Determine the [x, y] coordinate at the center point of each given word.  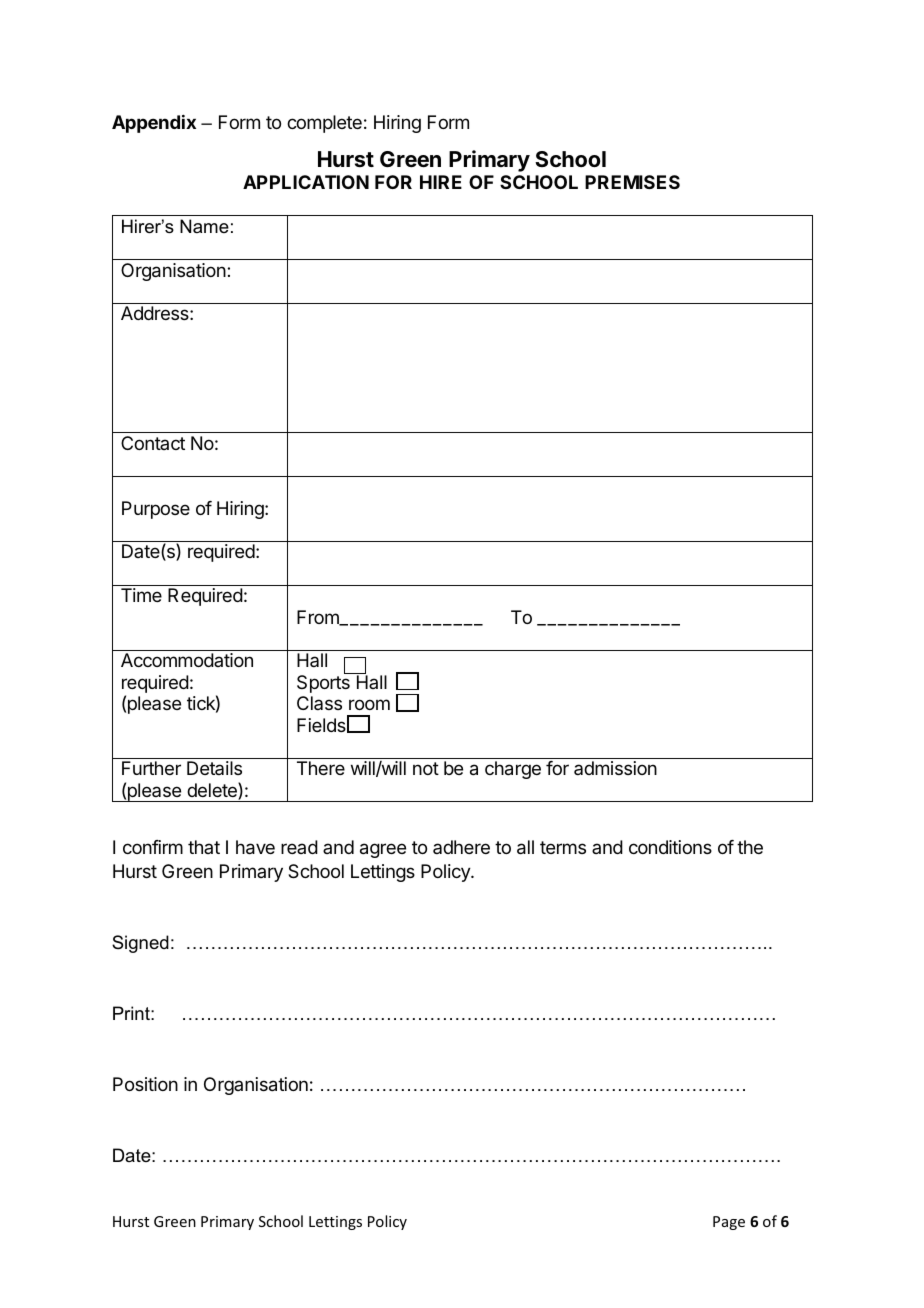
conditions [670, 847]
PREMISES [632, 182]
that [204, 847]
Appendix [154, 124]
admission [615, 768]
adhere [461, 847]
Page [729, 1223]
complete [324, 124]
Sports [324, 683]
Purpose [156, 510]
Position [145, 1084]
